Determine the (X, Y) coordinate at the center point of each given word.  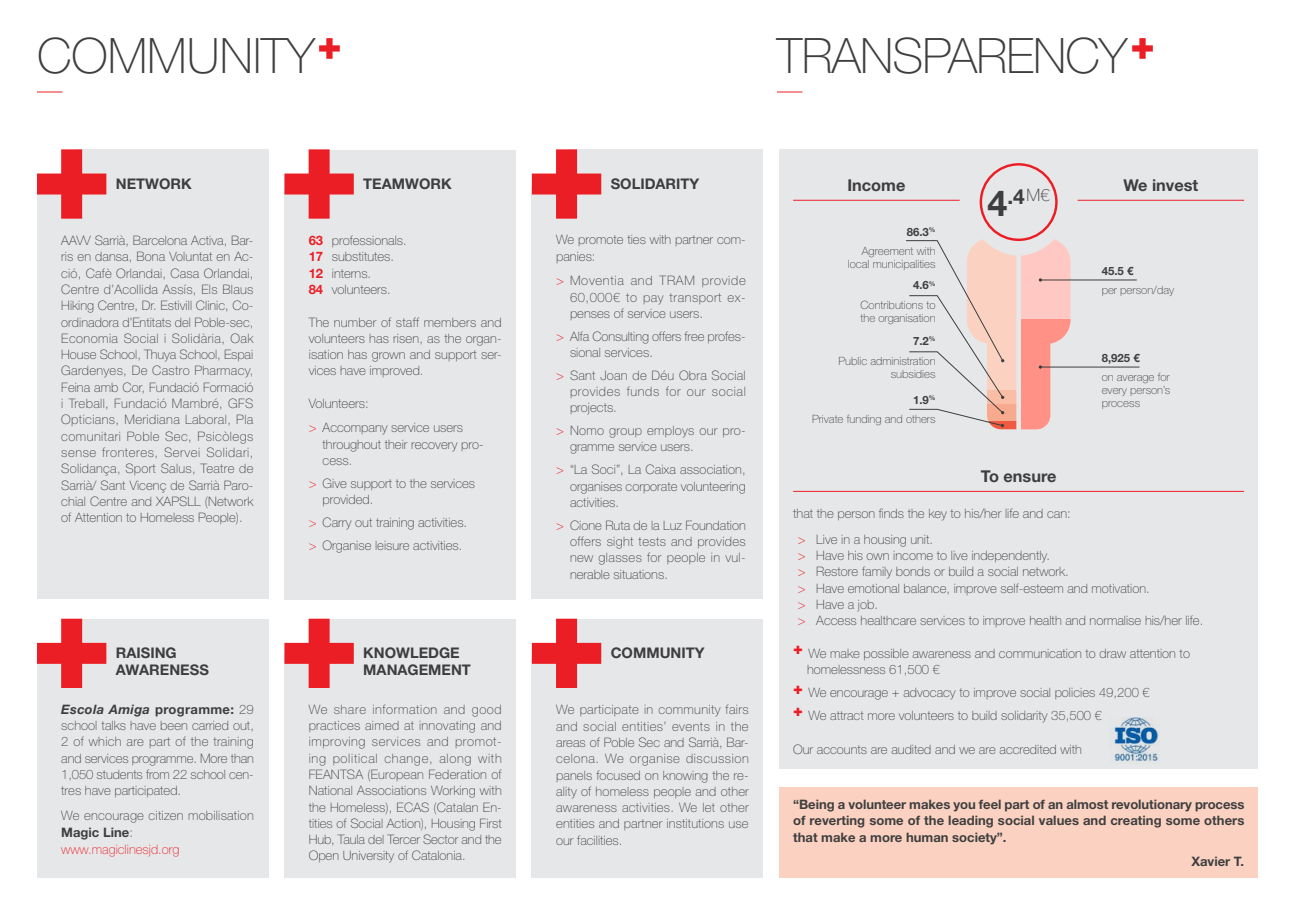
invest (1175, 185)
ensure (1030, 477)
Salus (177, 468)
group (625, 433)
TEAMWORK (407, 183)
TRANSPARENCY (952, 55)
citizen (166, 815)
